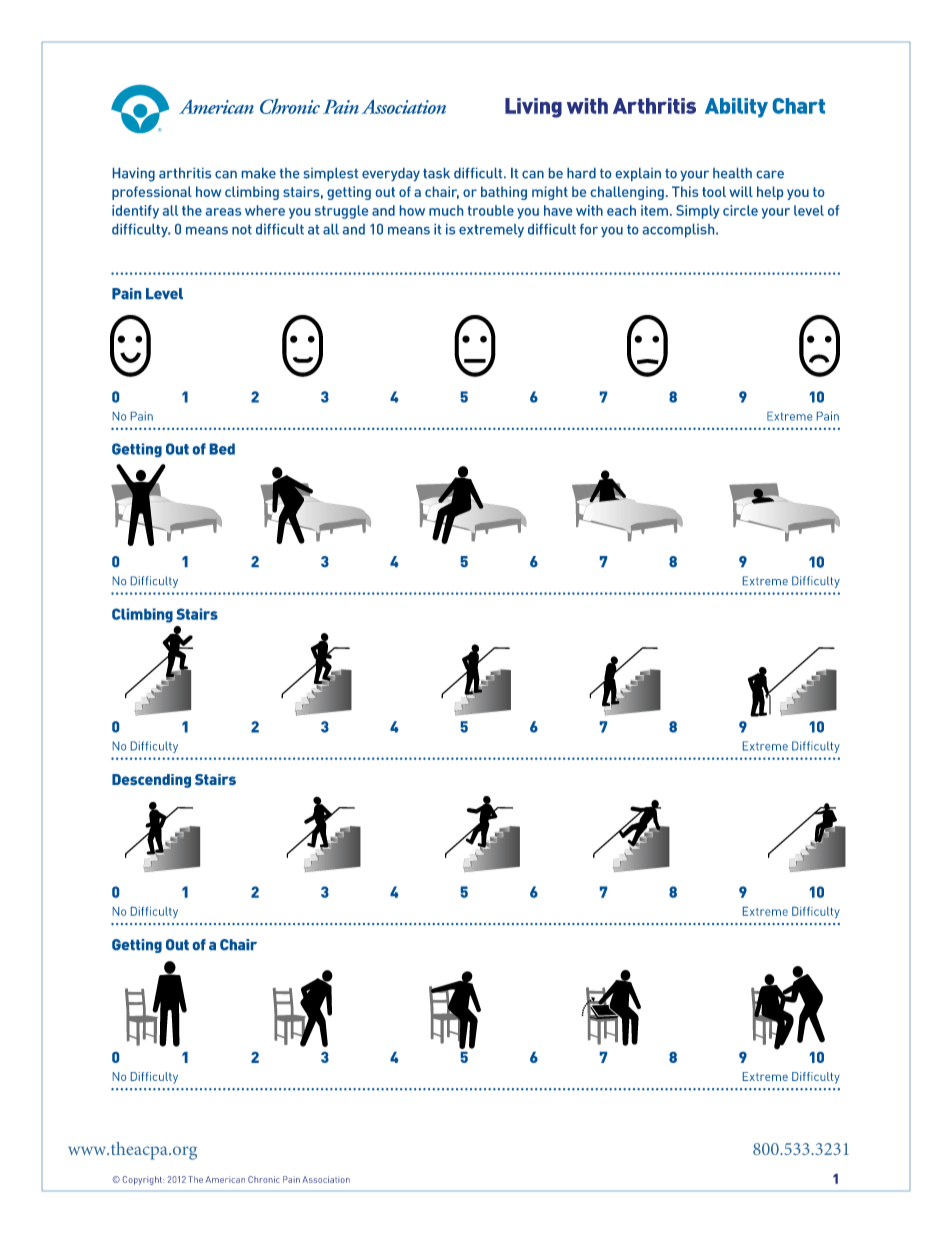  What do you see at coordinates (259, 173) in the screenshot?
I see `make` at bounding box center [259, 173].
